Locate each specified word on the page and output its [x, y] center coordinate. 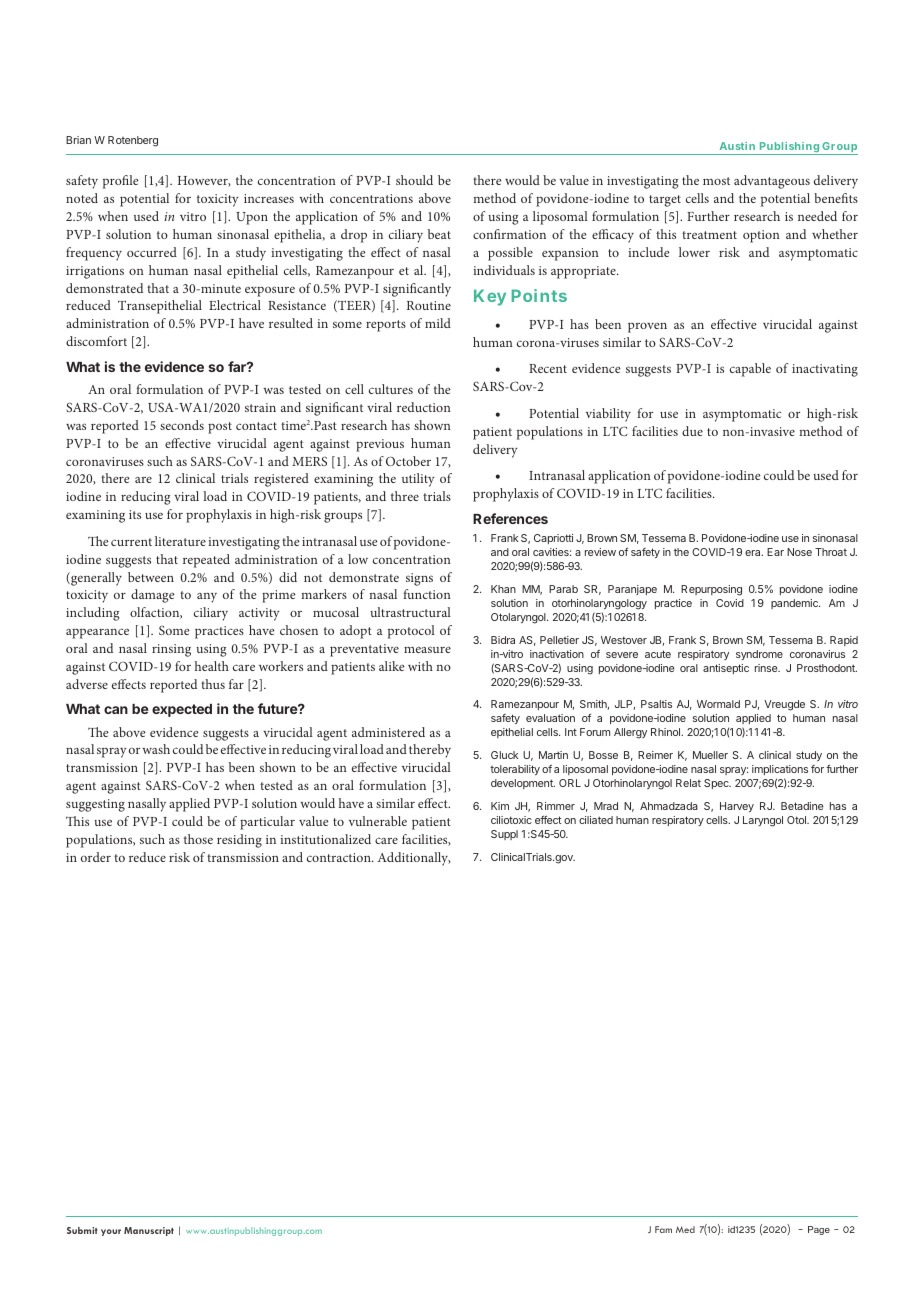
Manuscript [149, 1231]
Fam [663, 1229]
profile [121, 182]
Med [685, 1229]
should [414, 180]
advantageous [772, 182]
